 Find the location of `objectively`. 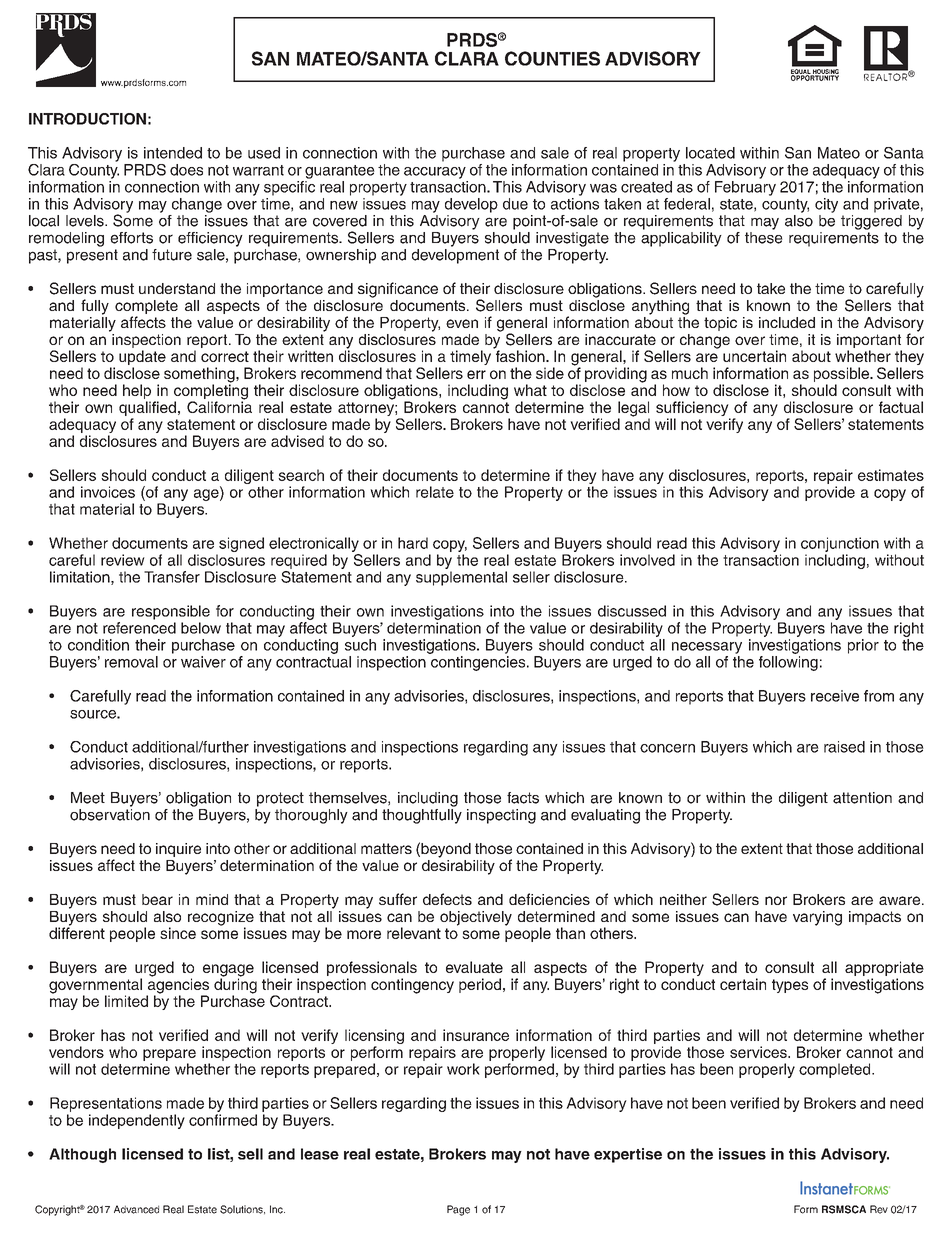

objectively is located at coordinates (476, 918).
